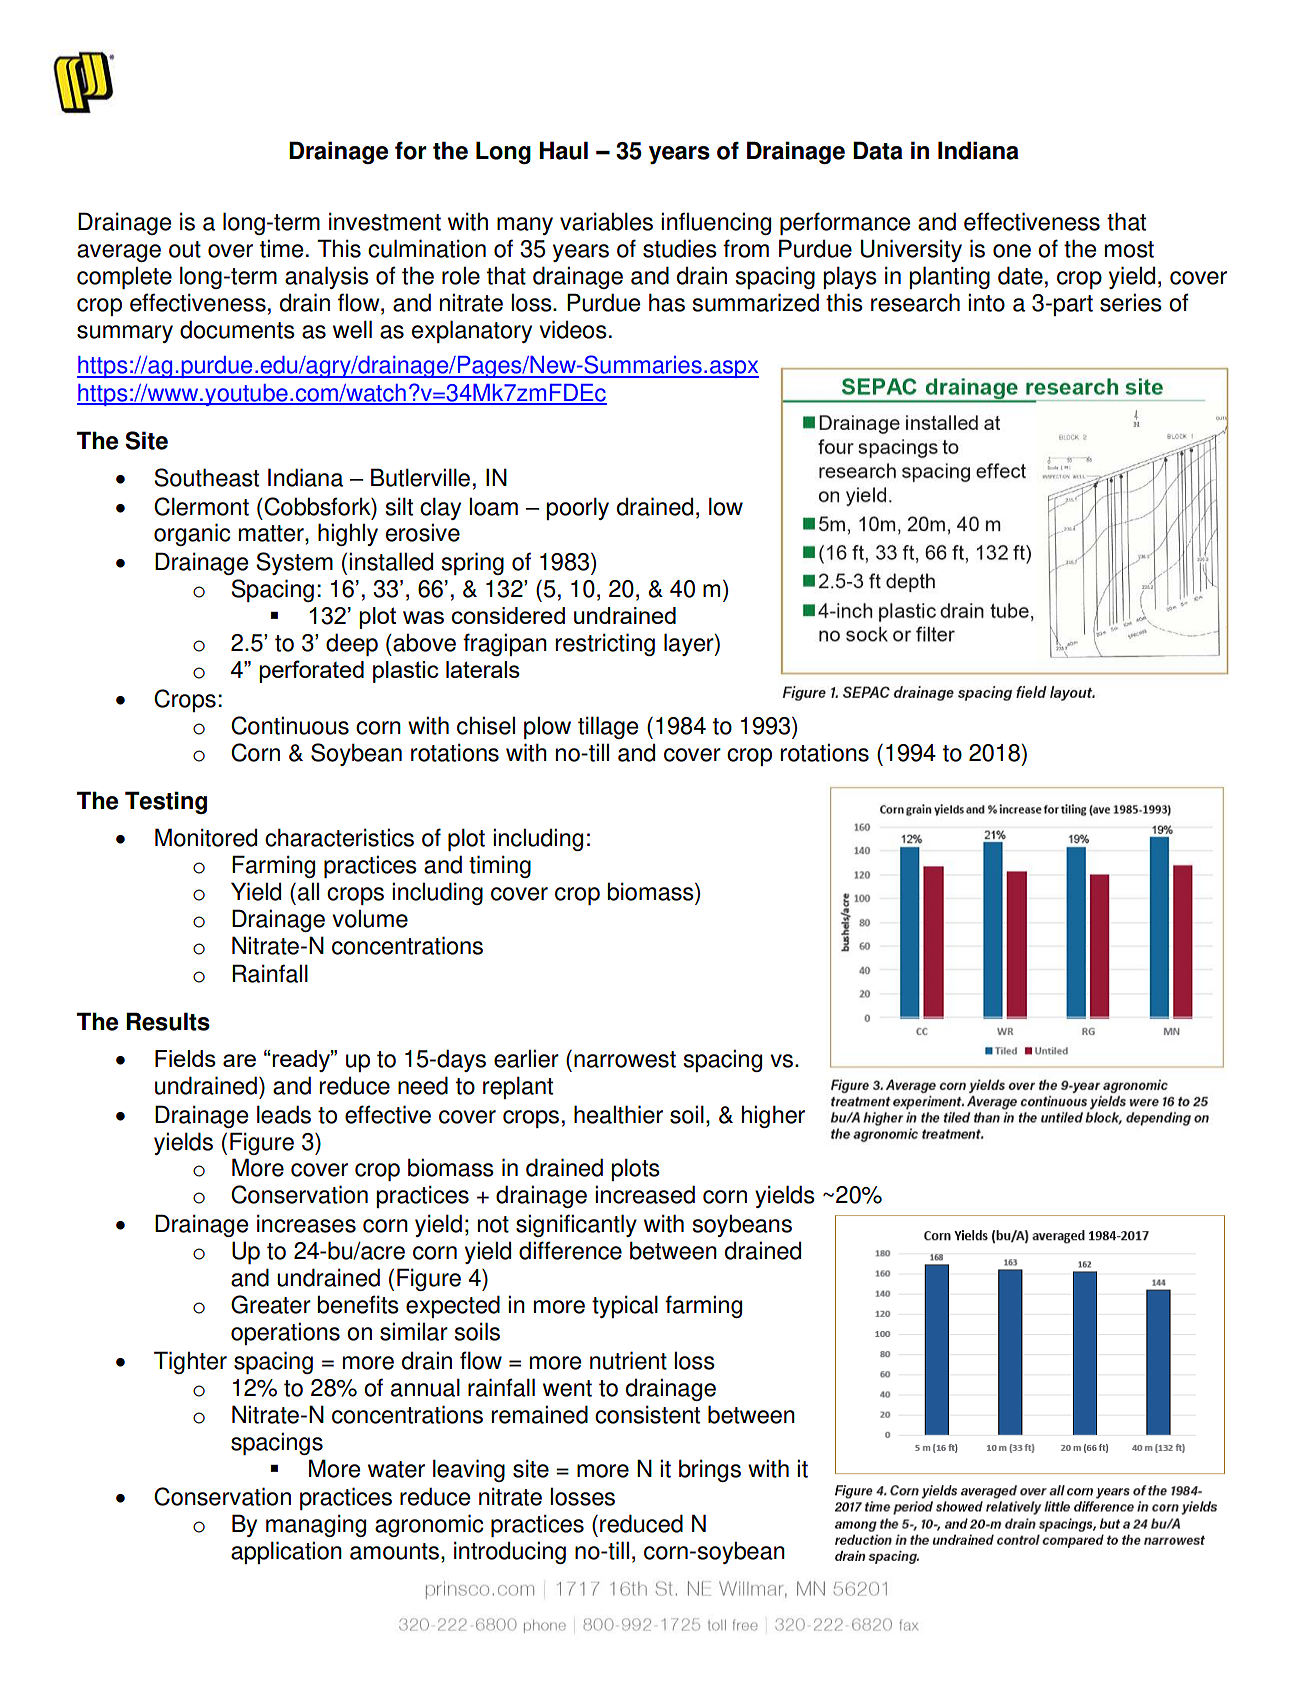 Image resolution: width=1307 pixels, height=1691 pixels. I want to click on time, so click(281, 248).
